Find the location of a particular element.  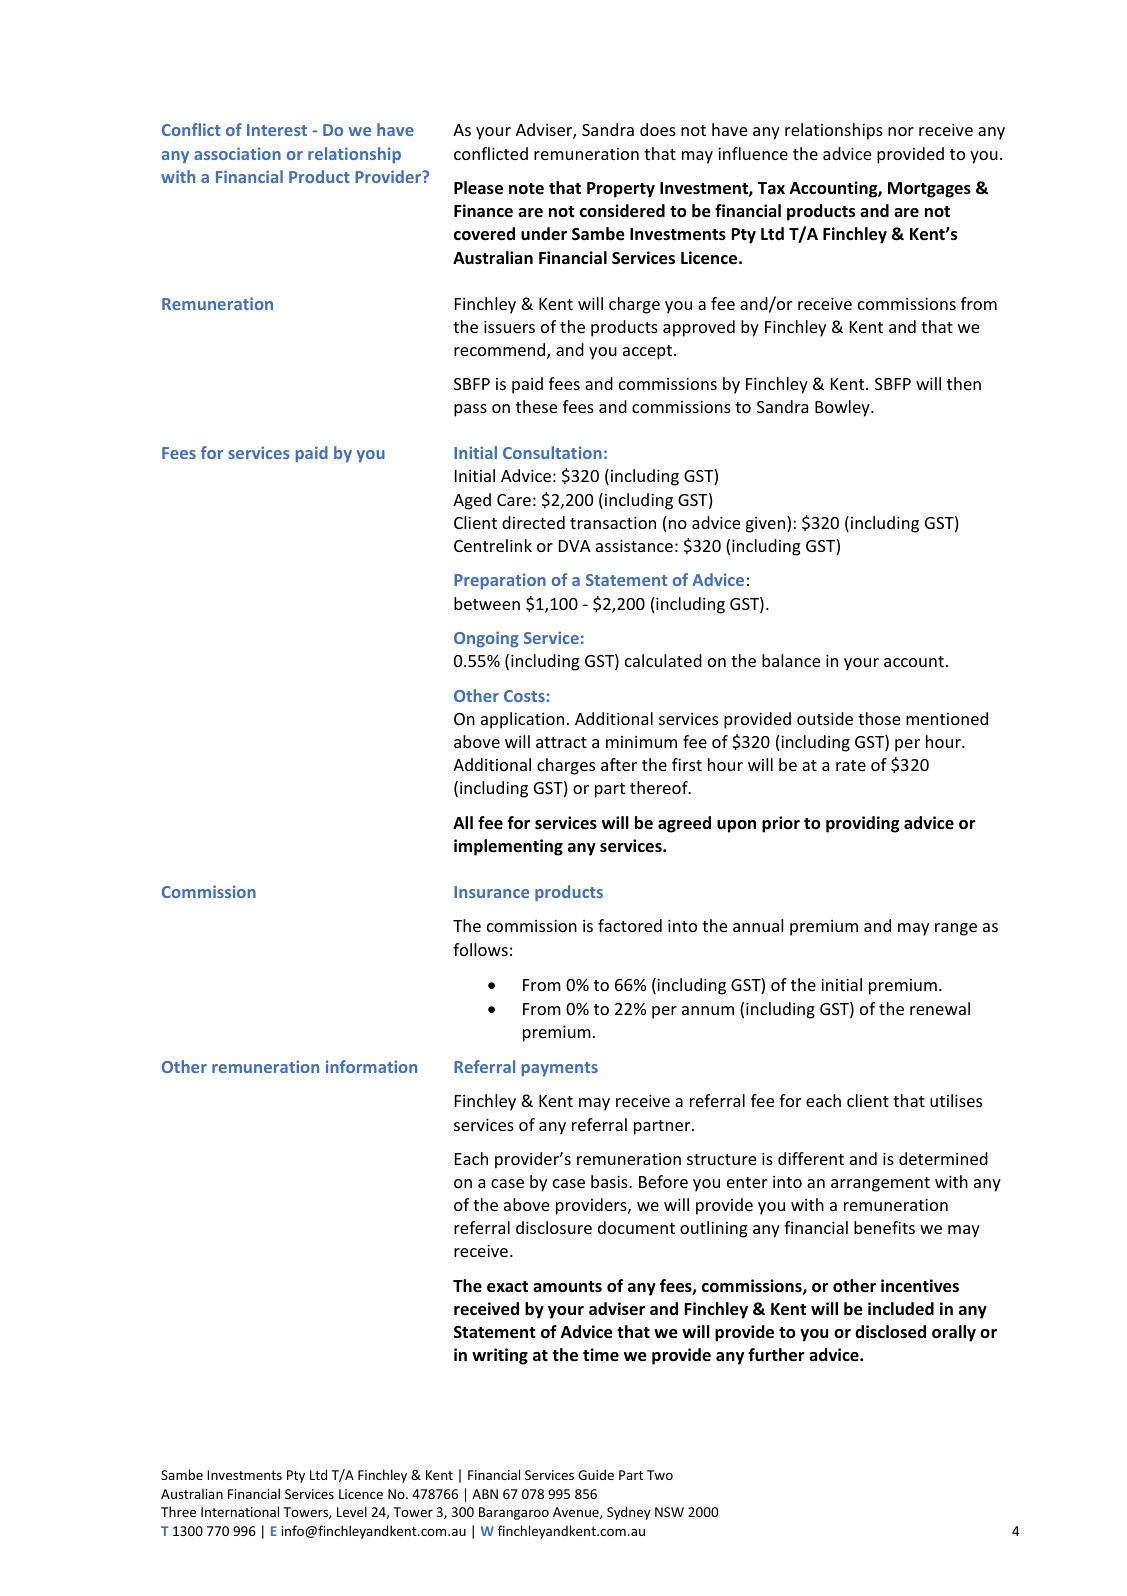

nor is located at coordinates (901, 131).
